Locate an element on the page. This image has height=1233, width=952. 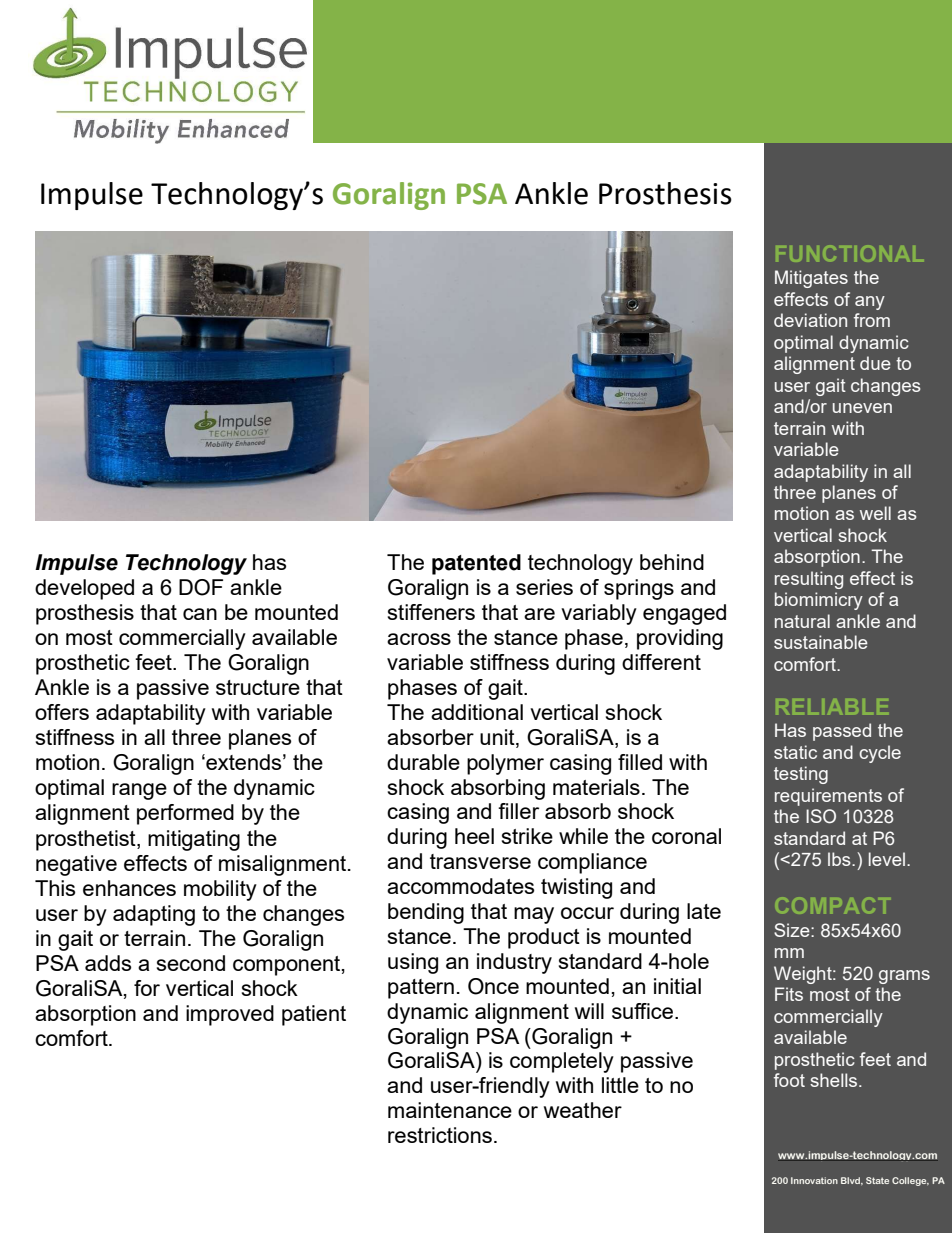
patented is located at coordinates (476, 564).
